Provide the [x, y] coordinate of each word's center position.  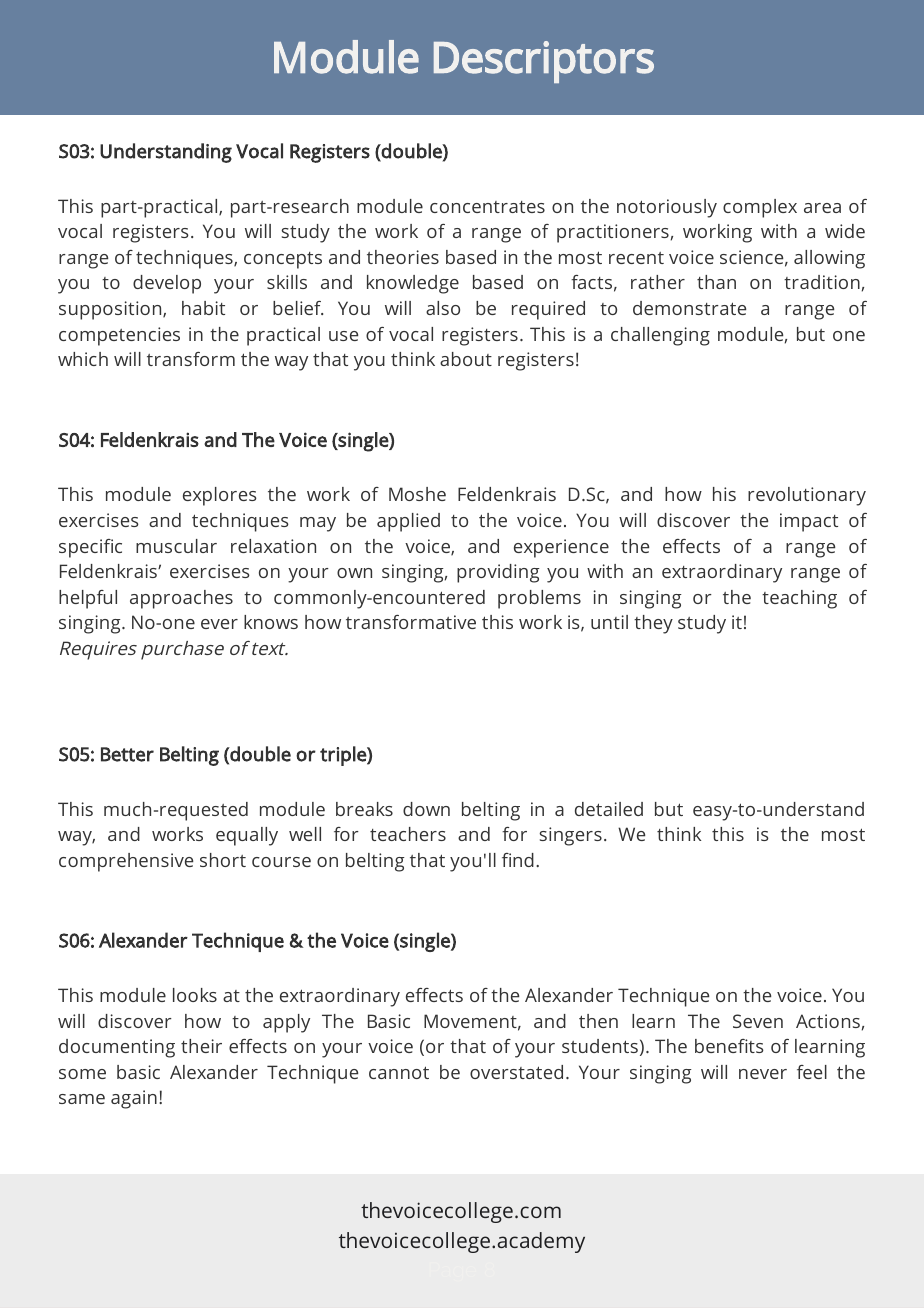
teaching [799, 599]
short [223, 860]
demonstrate [689, 308]
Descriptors [544, 62]
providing [498, 573]
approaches [181, 599]
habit [203, 308]
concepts [283, 260]
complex [760, 208]
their [201, 1046]
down [426, 809]
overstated [516, 1072]
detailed [609, 809]
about [466, 359]
